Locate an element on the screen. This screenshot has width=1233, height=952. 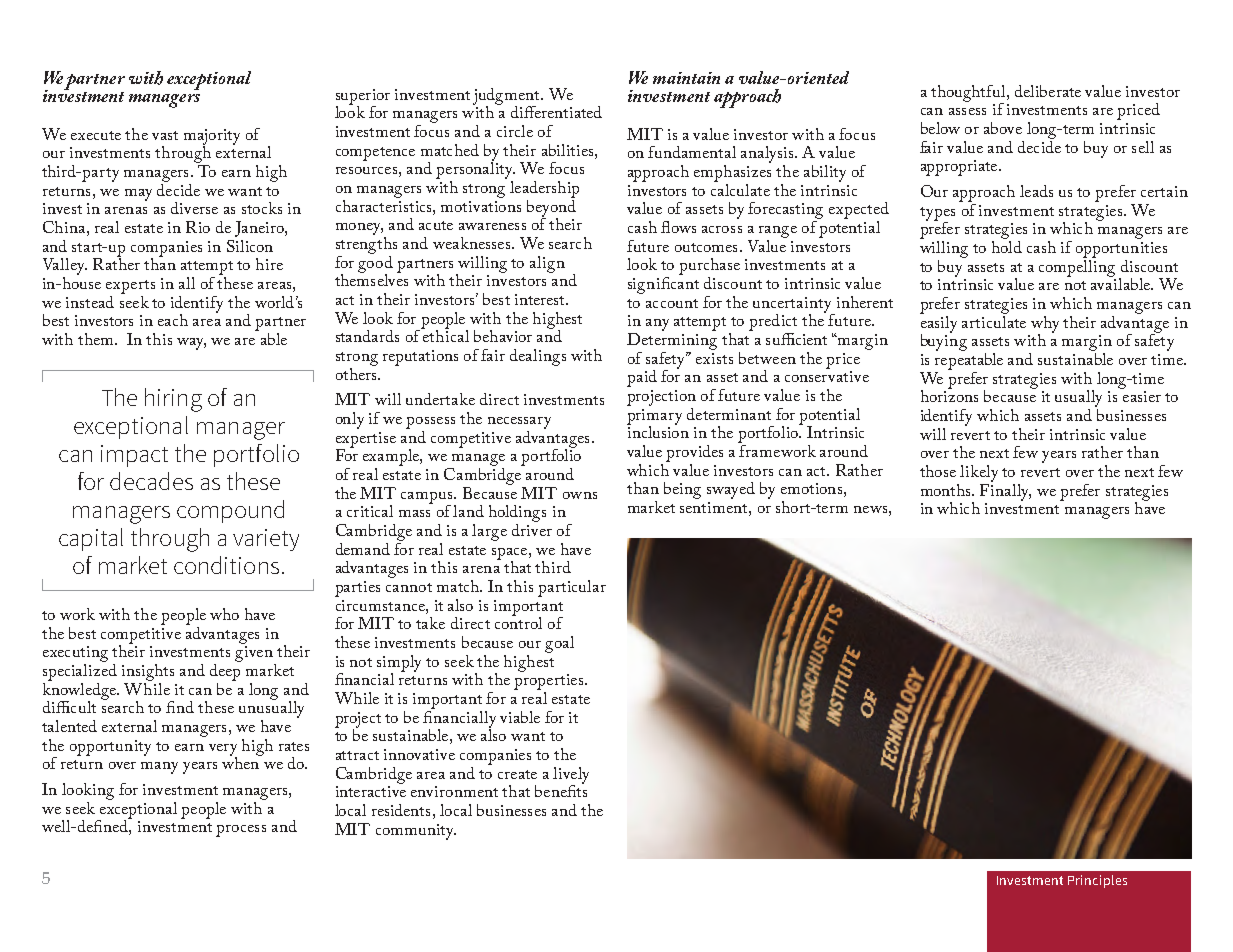
deliberate is located at coordinates (1048, 91).
